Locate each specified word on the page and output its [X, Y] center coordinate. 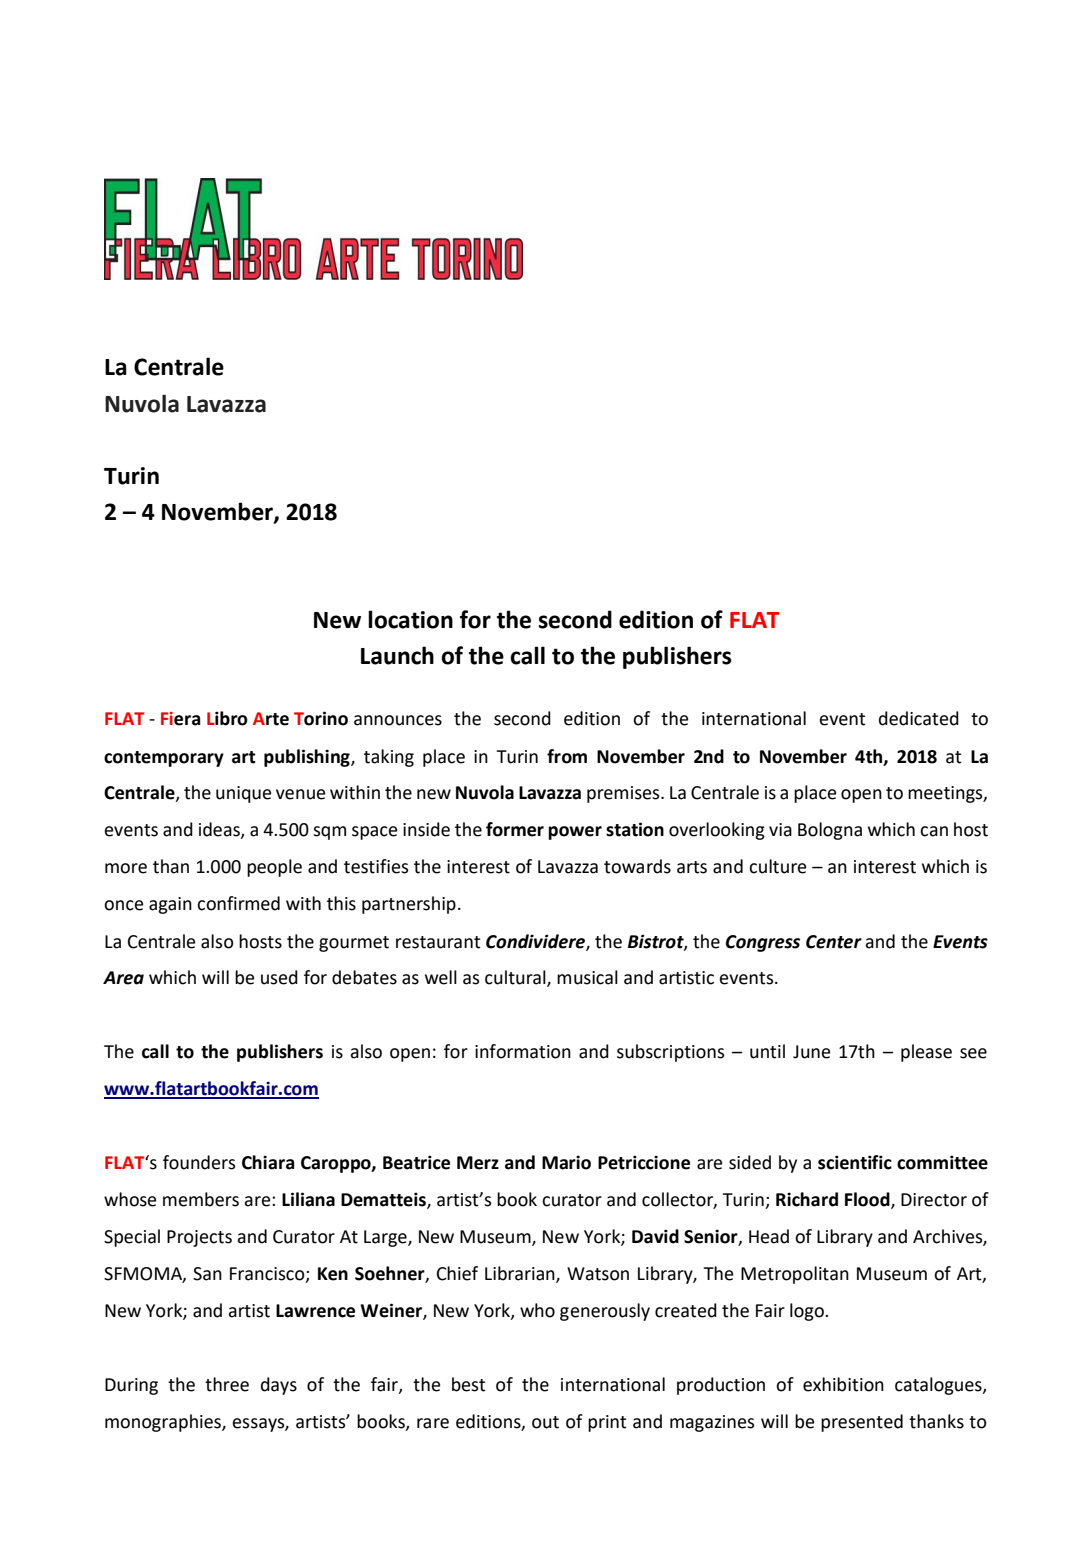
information [523, 1051]
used [279, 977]
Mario [566, 1162]
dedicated [919, 718]
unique [243, 794]
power [575, 833]
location [410, 619]
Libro [227, 718]
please [926, 1053]
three [227, 1384]
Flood [868, 1200]
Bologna [830, 831]
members [201, 1199]
